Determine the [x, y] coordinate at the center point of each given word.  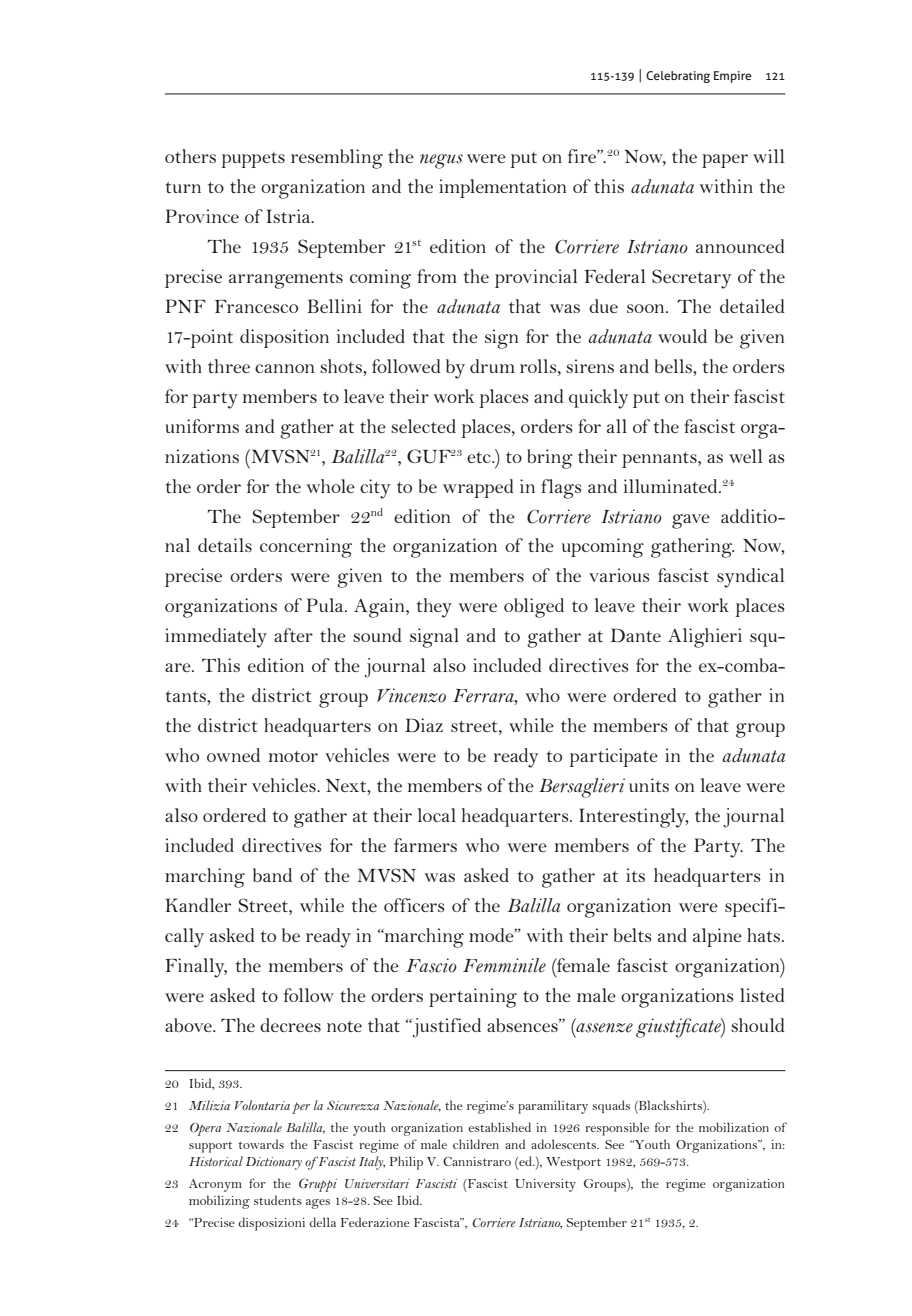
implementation [502, 188]
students [278, 1200]
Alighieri [705, 638]
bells [674, 366]
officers [414, 905]
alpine [717, 937]
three [229, 366]
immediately [216, 638]
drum [492, 366]
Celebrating [678, 77]
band [272, 875]
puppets [253, 160]
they [434, 608]
